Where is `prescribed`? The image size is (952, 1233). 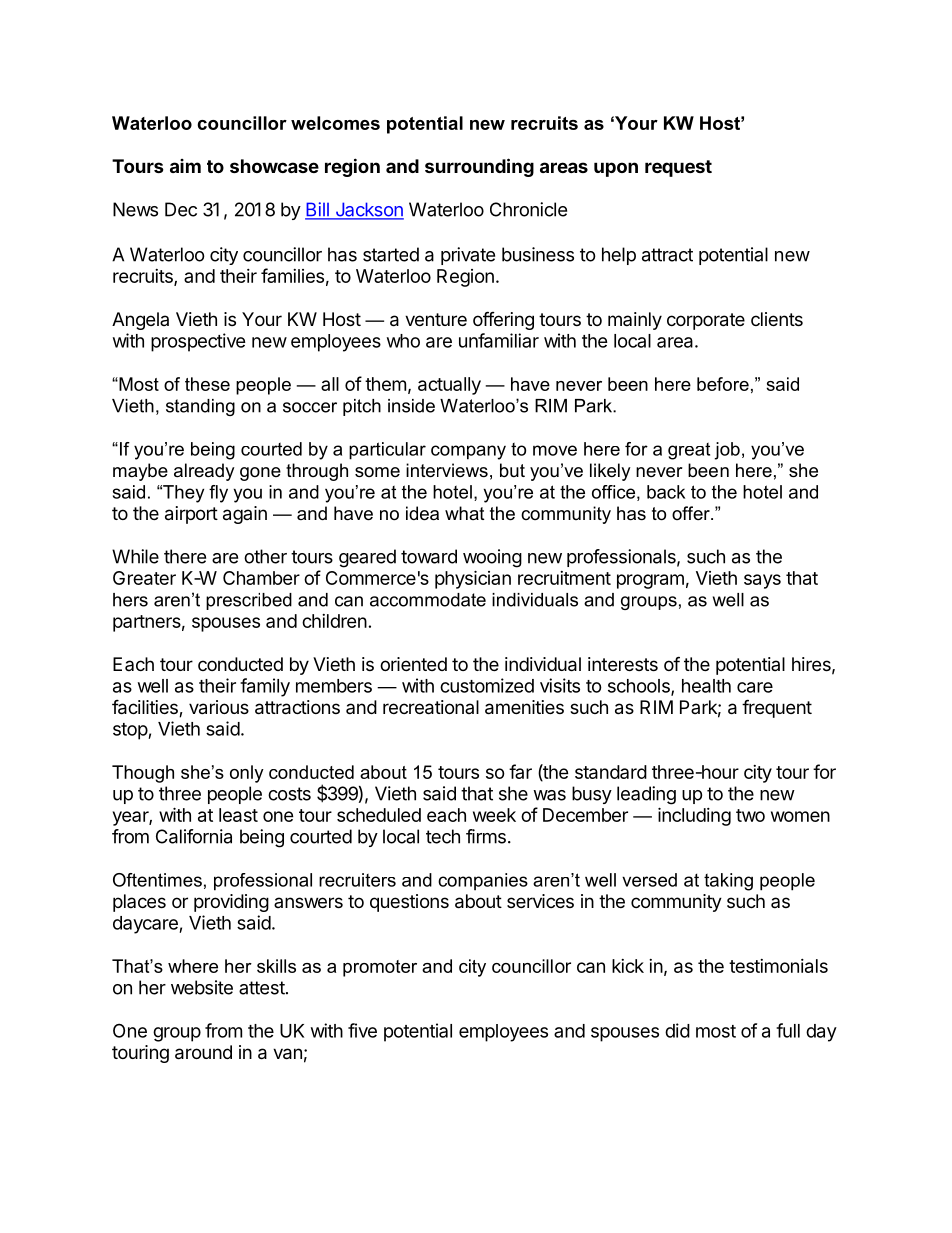 prescribed is located at coordinates (249, 601).
